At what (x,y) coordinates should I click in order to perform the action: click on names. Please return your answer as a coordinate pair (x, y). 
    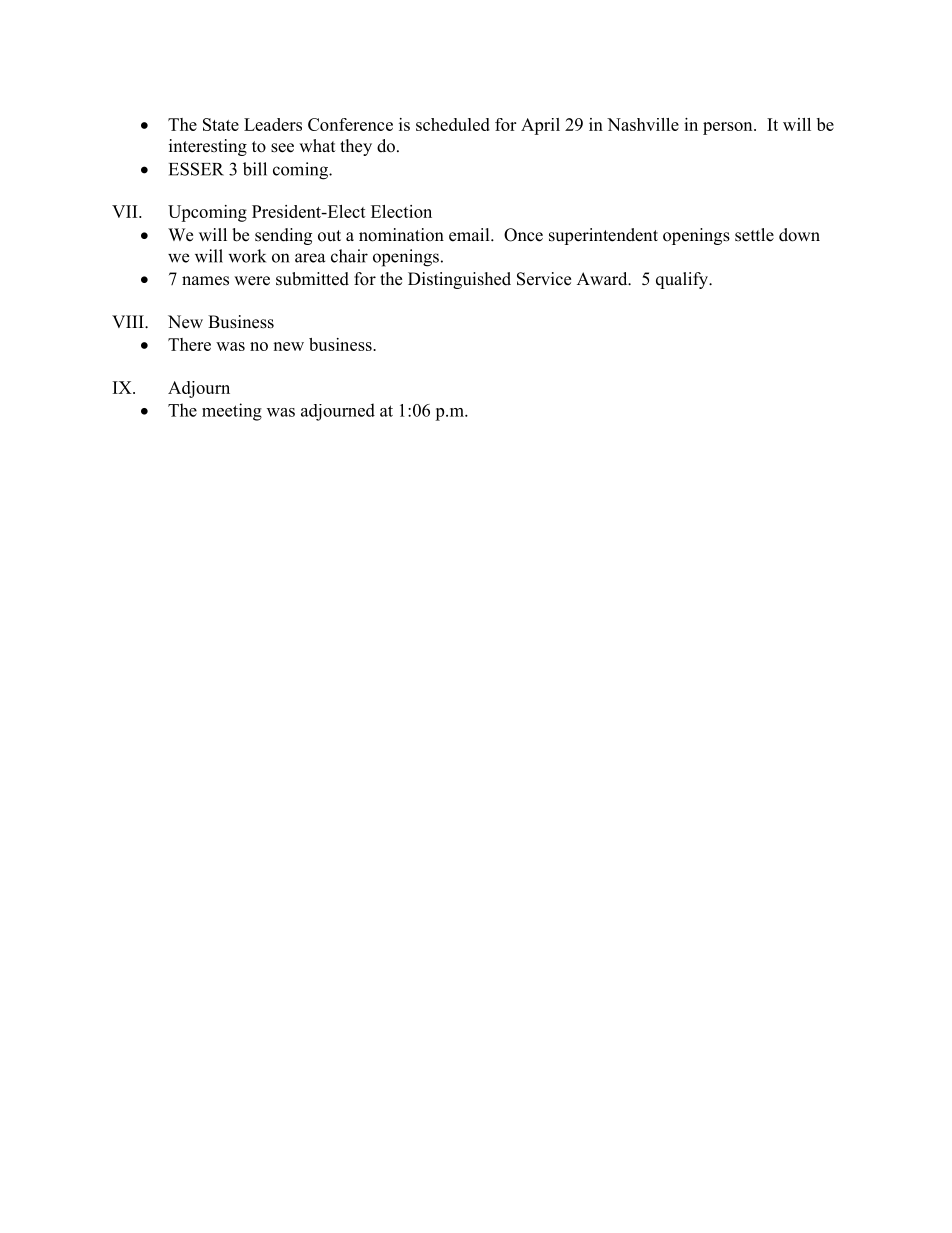
    Looking at the image, I should click on (205, 281).
